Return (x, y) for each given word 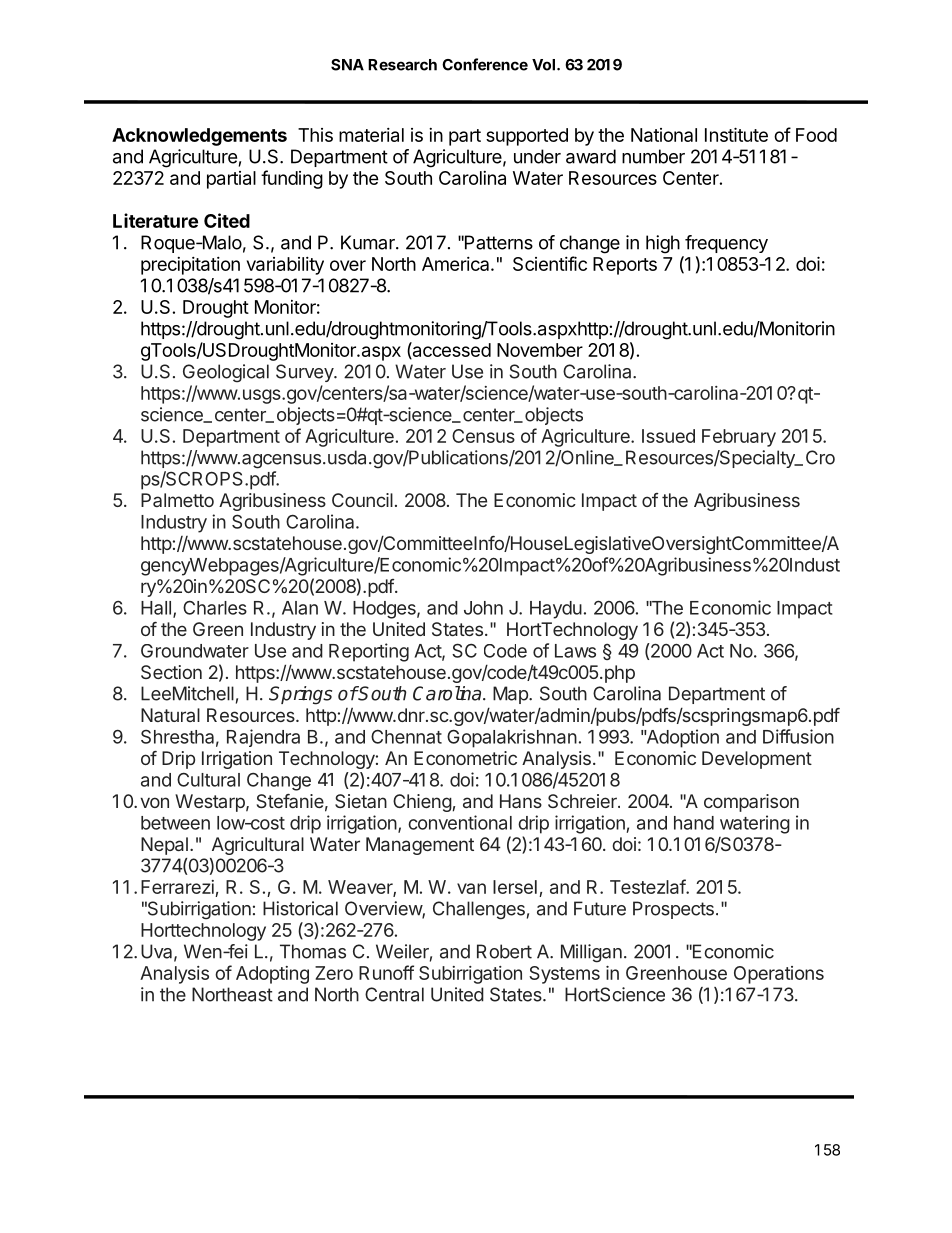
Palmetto (177, 500)
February (739, 438)
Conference (485, 64)
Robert (504, 951)
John (483, 608)
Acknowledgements (199, 137)
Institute (736, 134)
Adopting (272, 975)
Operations (779, 975)
